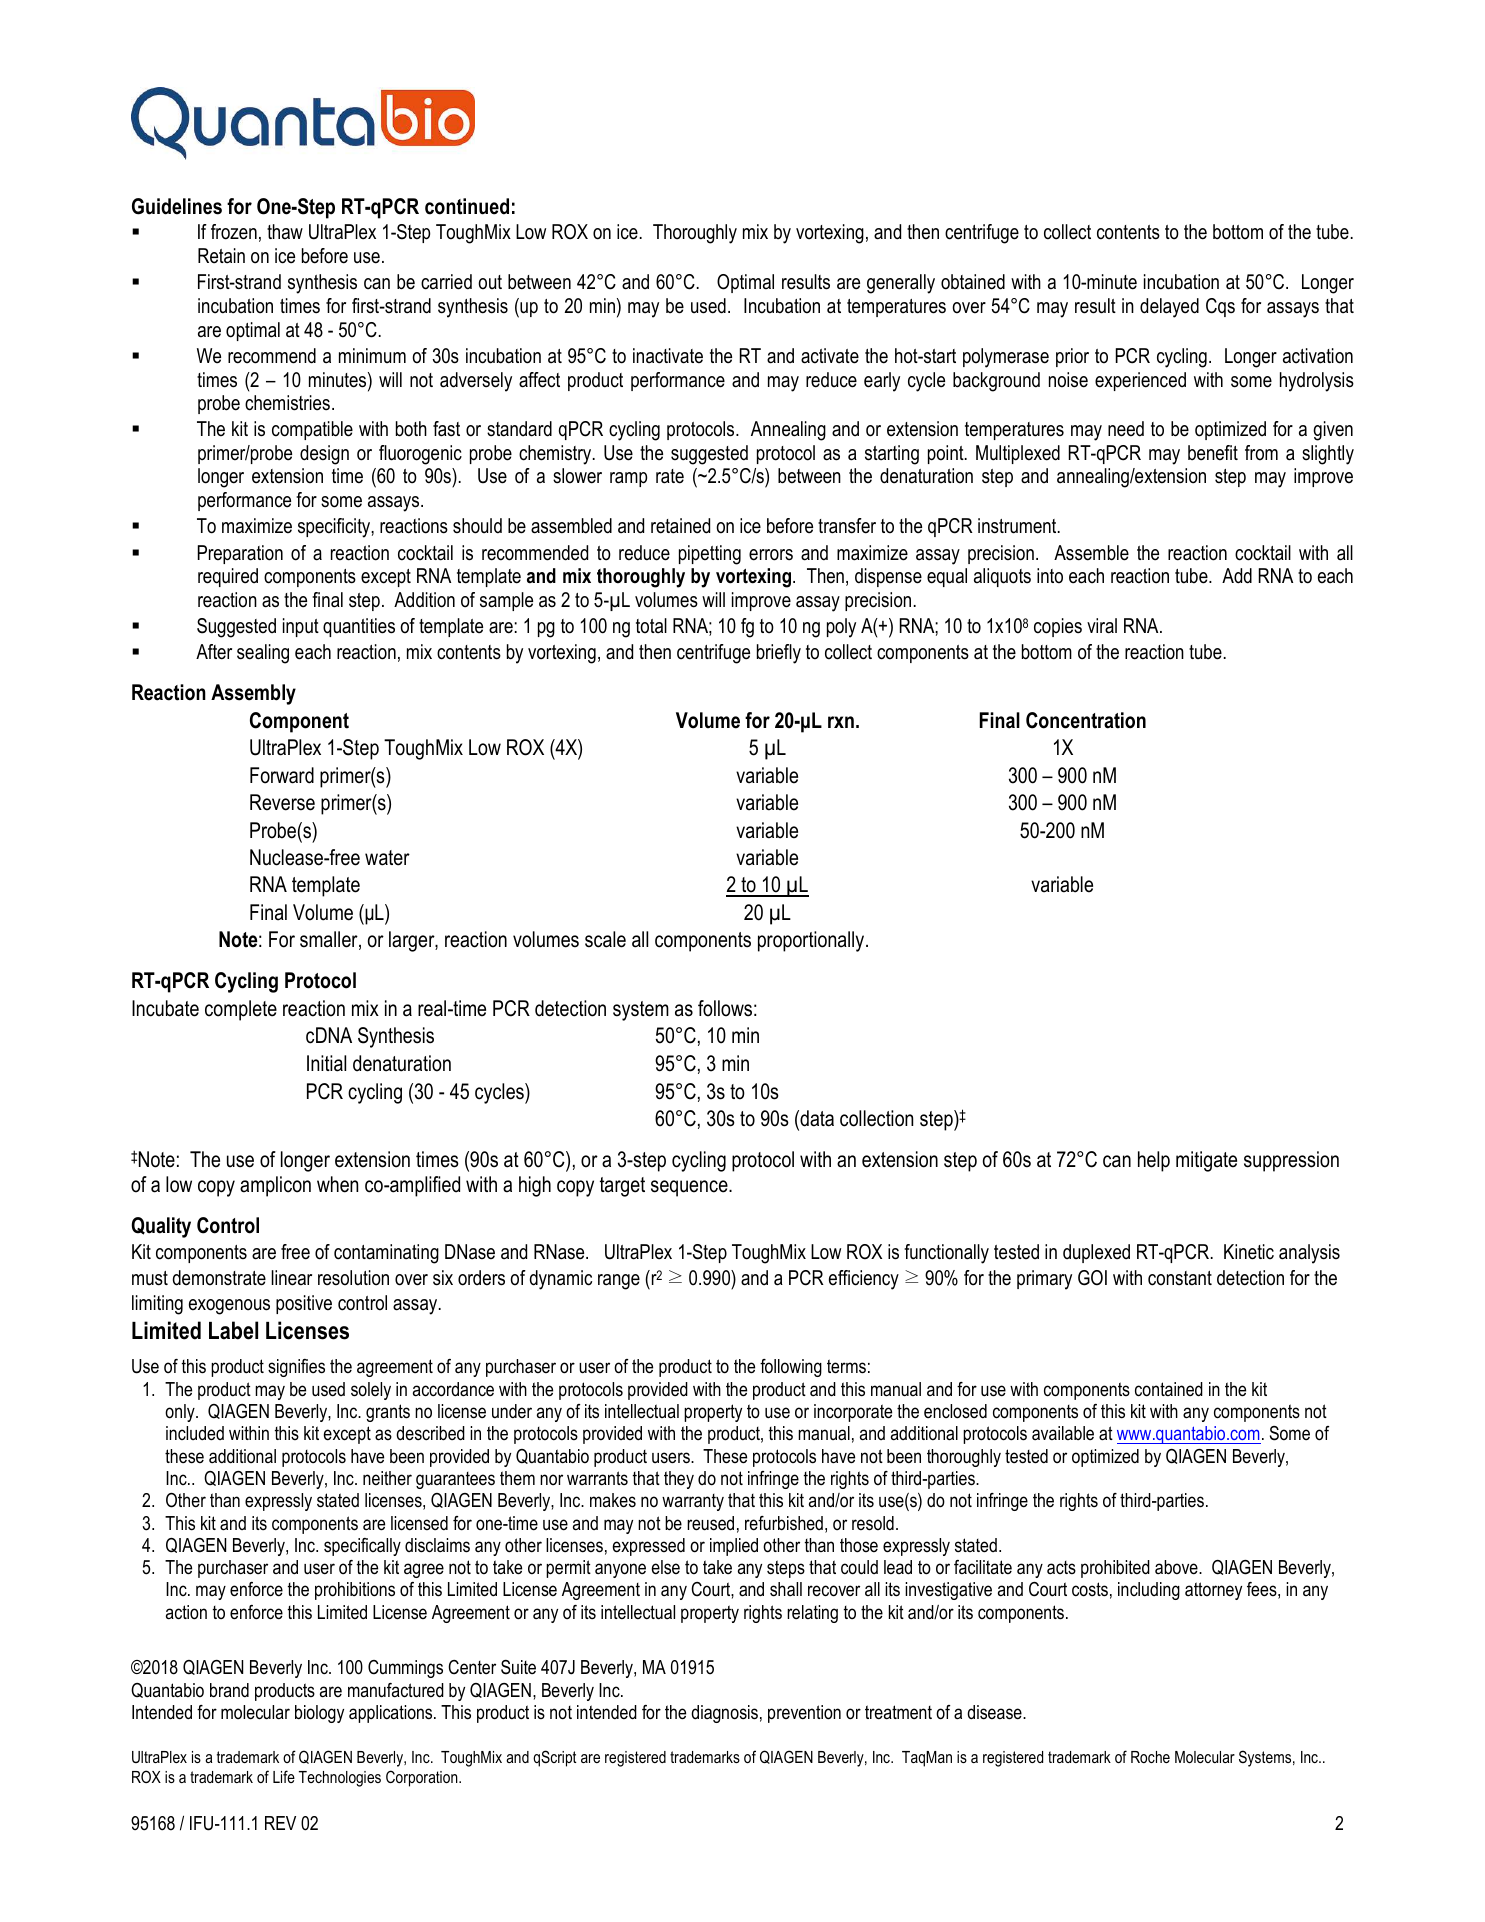 The height and width of the page is (1922, 1485). I want to click on generally, so click(901, 284).
